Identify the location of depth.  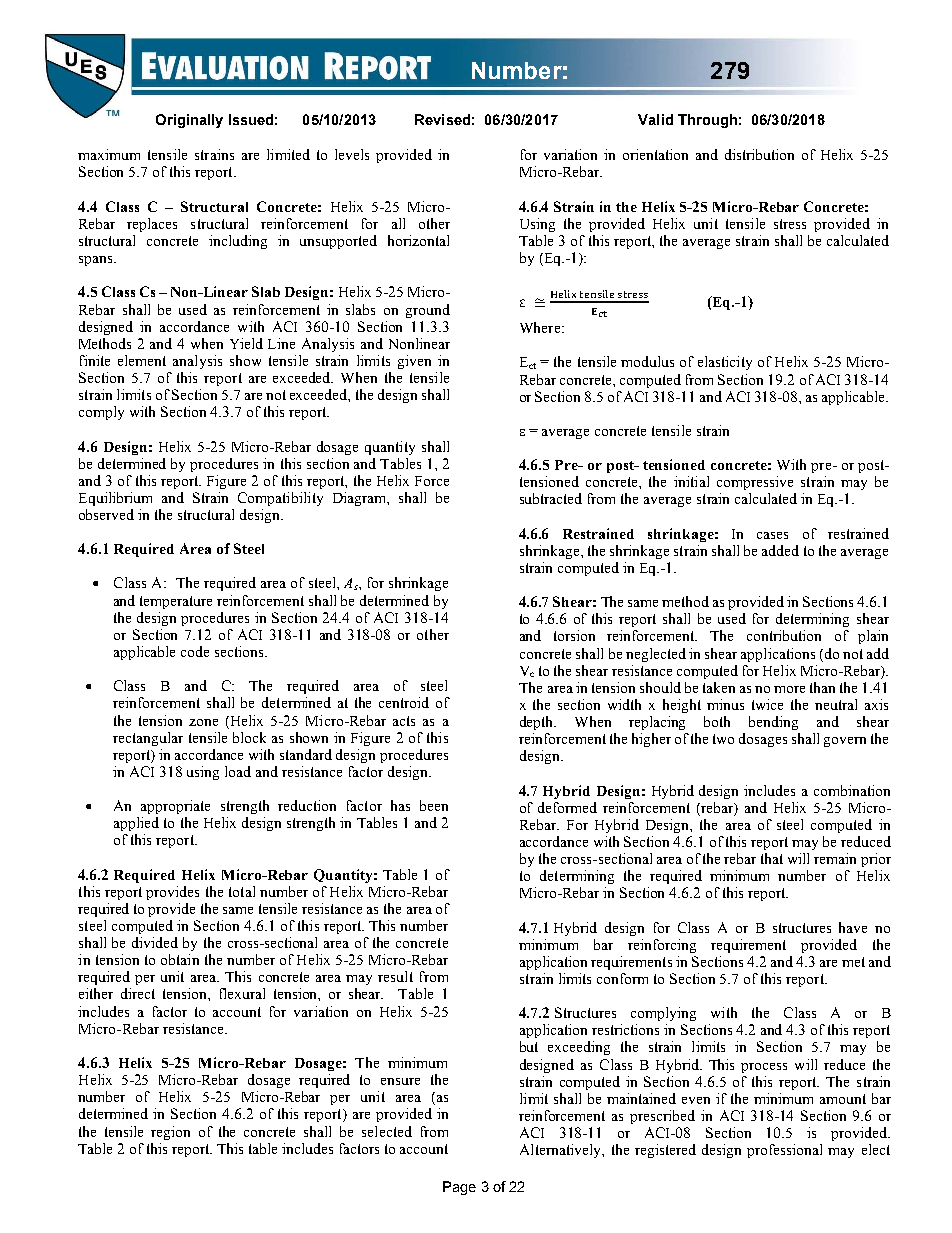
(538, 723).
